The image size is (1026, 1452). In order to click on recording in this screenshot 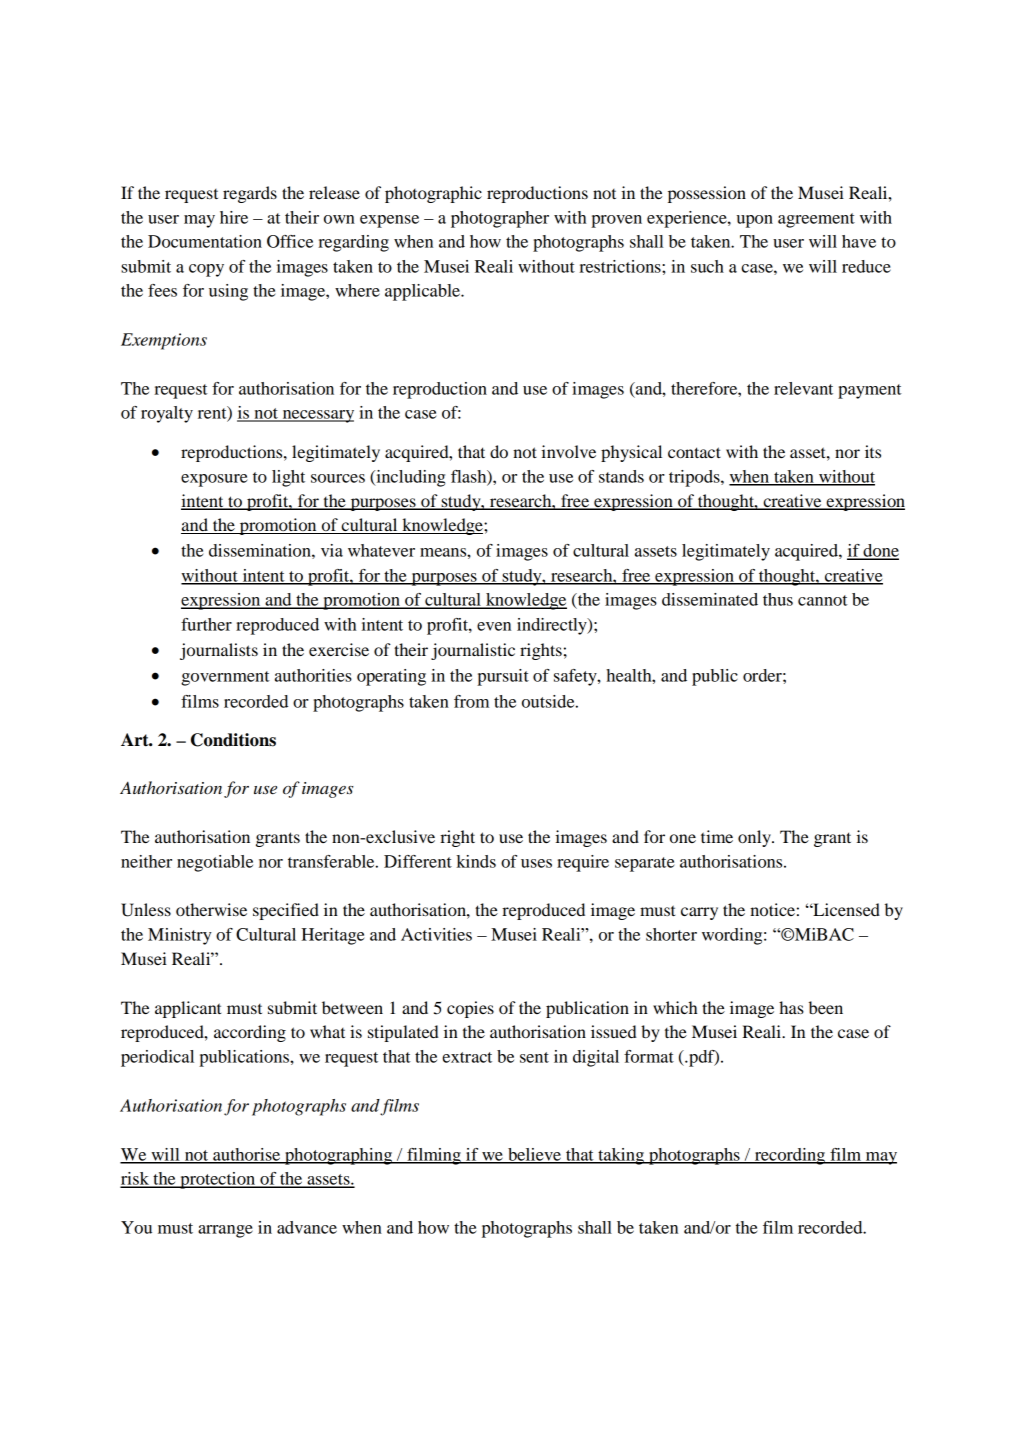, I will do `click(789, 1156)`.
